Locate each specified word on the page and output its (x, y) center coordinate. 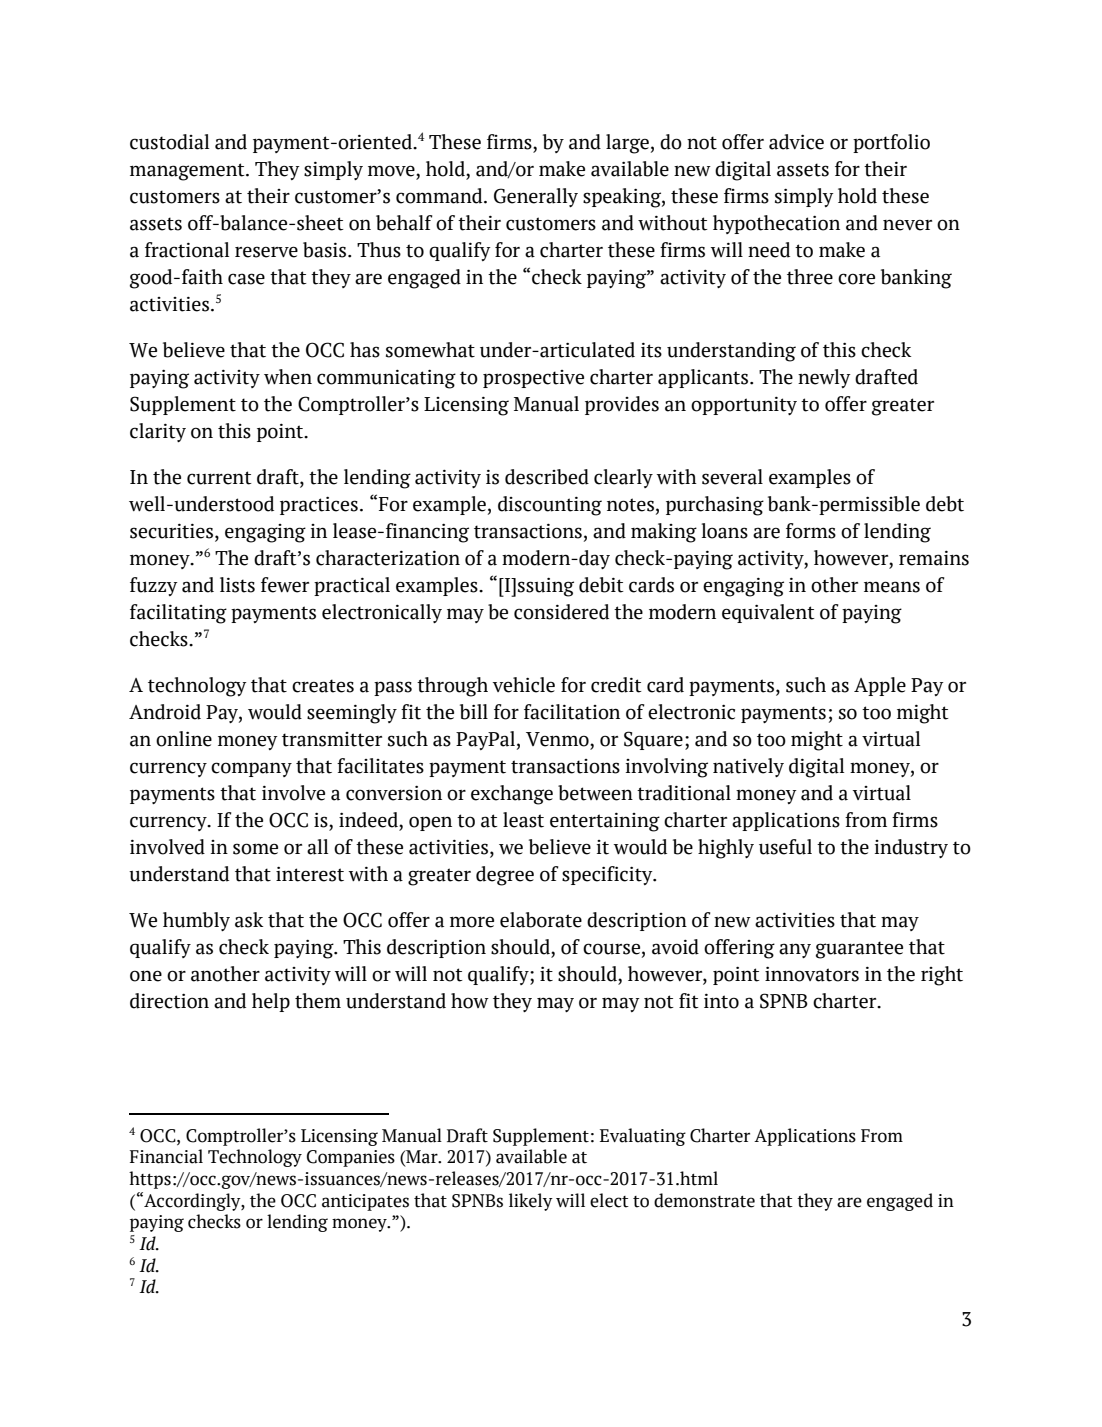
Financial (166, 1156)
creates (323, 686)
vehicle (524, 685)
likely (531, 1202)
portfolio (891, 143)
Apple (880, 686)
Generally (536, 197)
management (188, 172)
